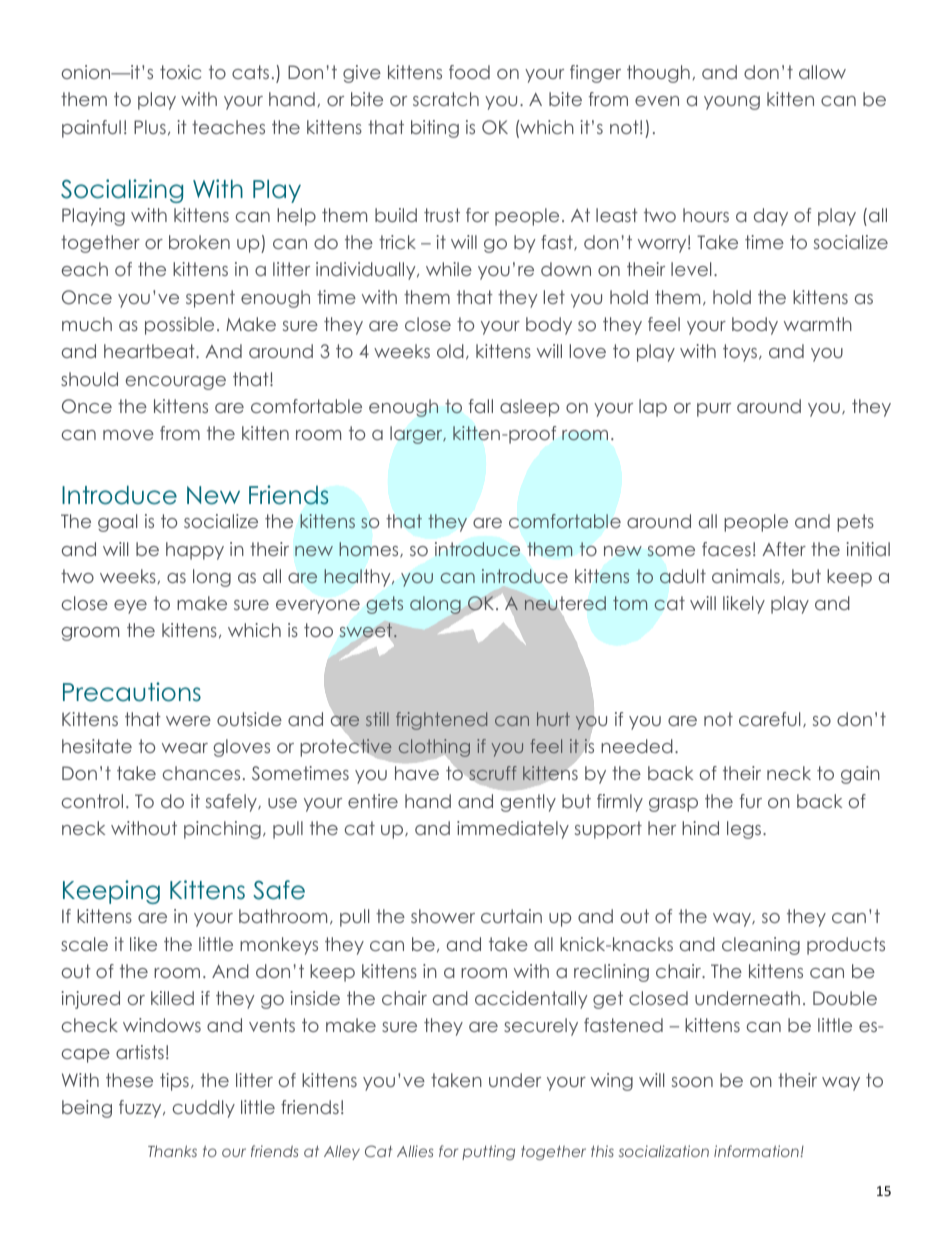 Image resolution: width=952 pixels, height=1233 pixels. What do you see at coordinates (201, 773) in the image?
I see `chances` at bounding box center [201, 773].
